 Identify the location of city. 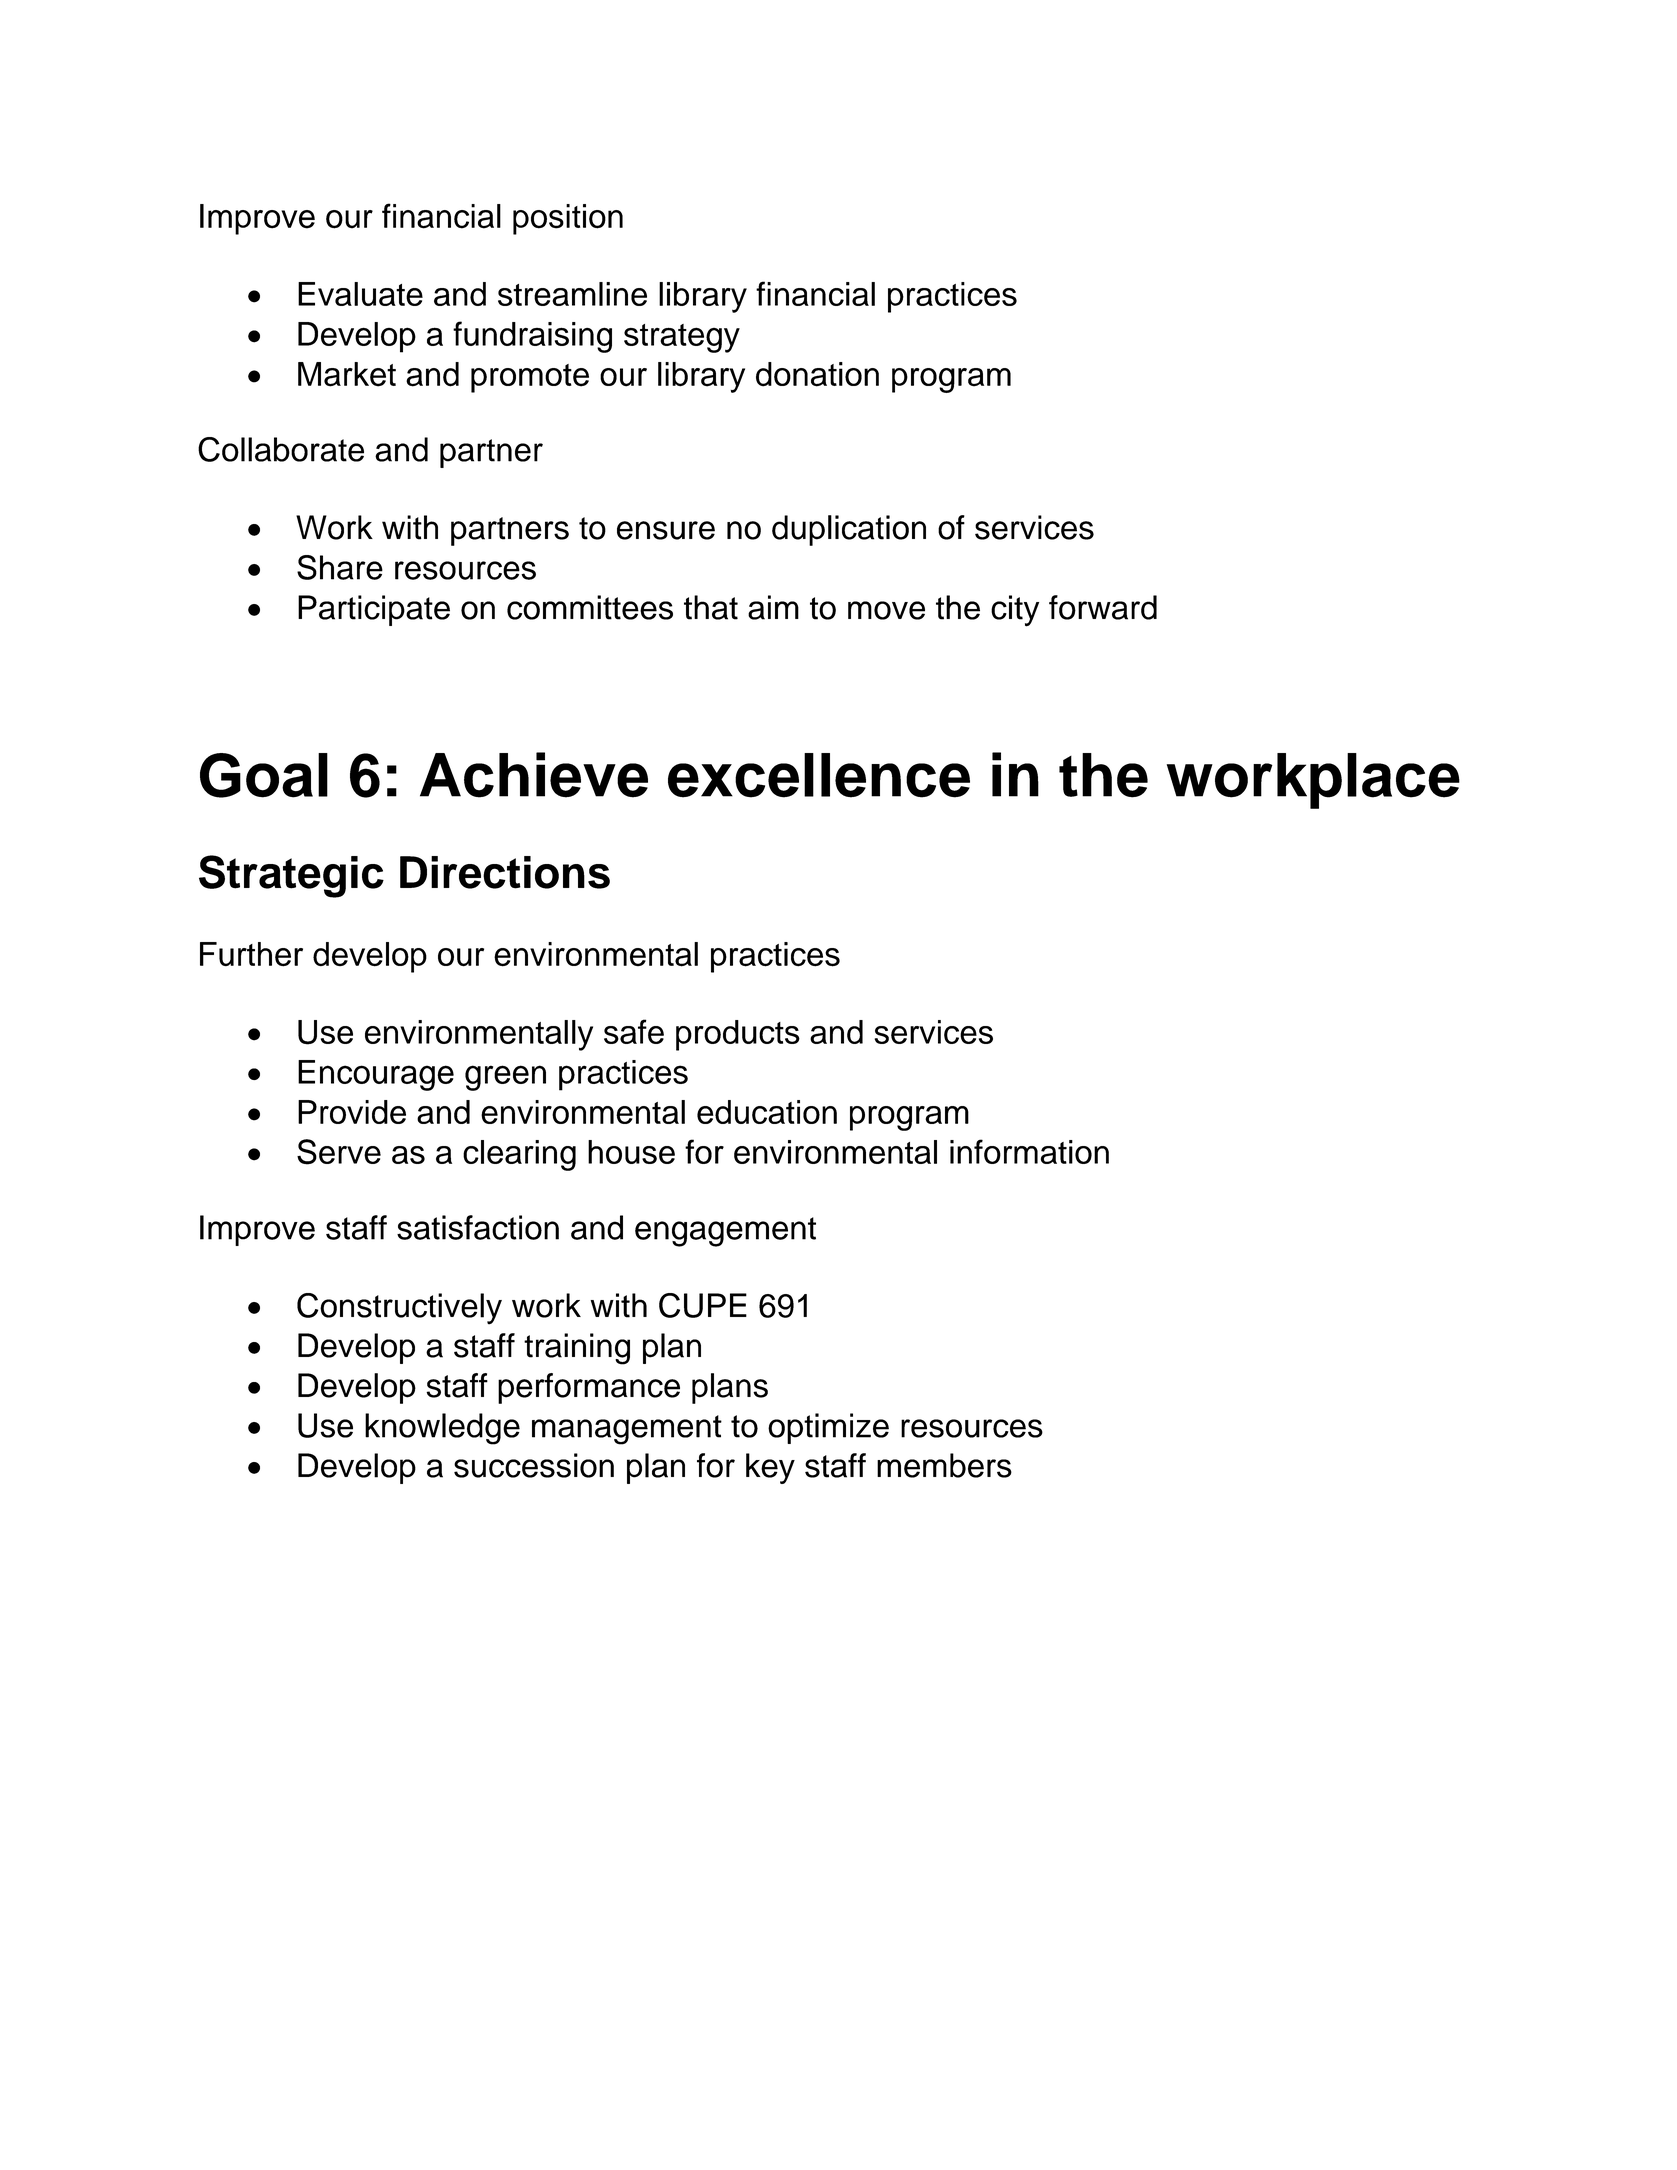
(1015, 611).
